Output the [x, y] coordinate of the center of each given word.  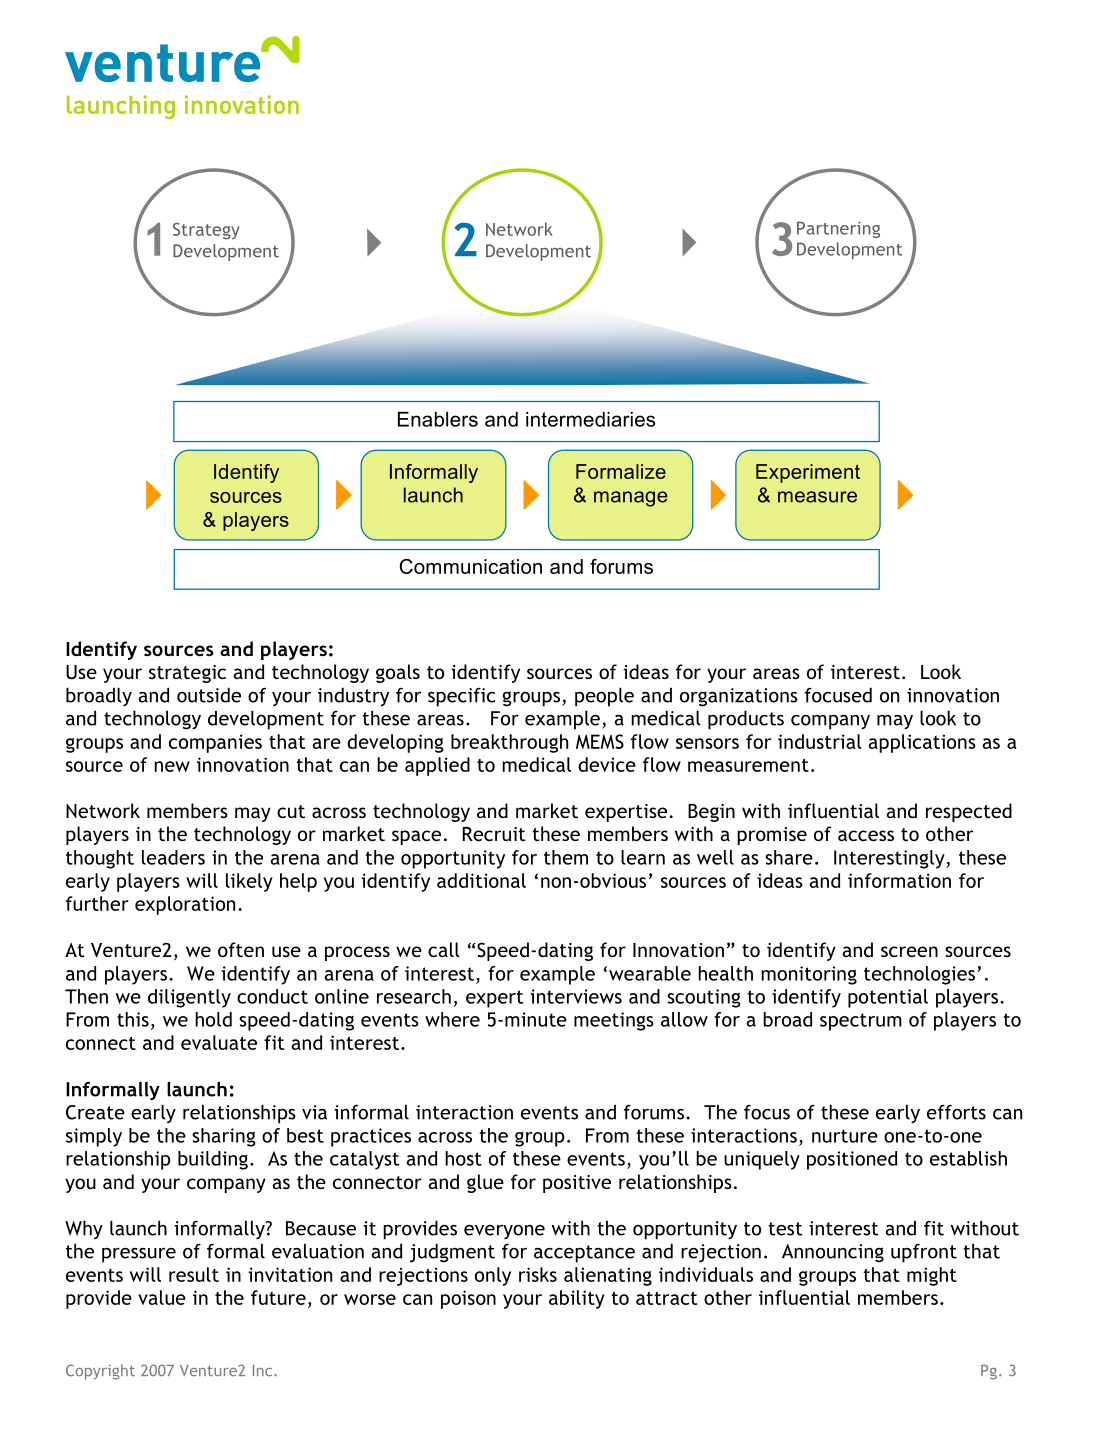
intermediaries [590, 419]
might [932, 1276]
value [162, 1297]
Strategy [206, 231]
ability [577, 1299]
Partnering [838, 229]
